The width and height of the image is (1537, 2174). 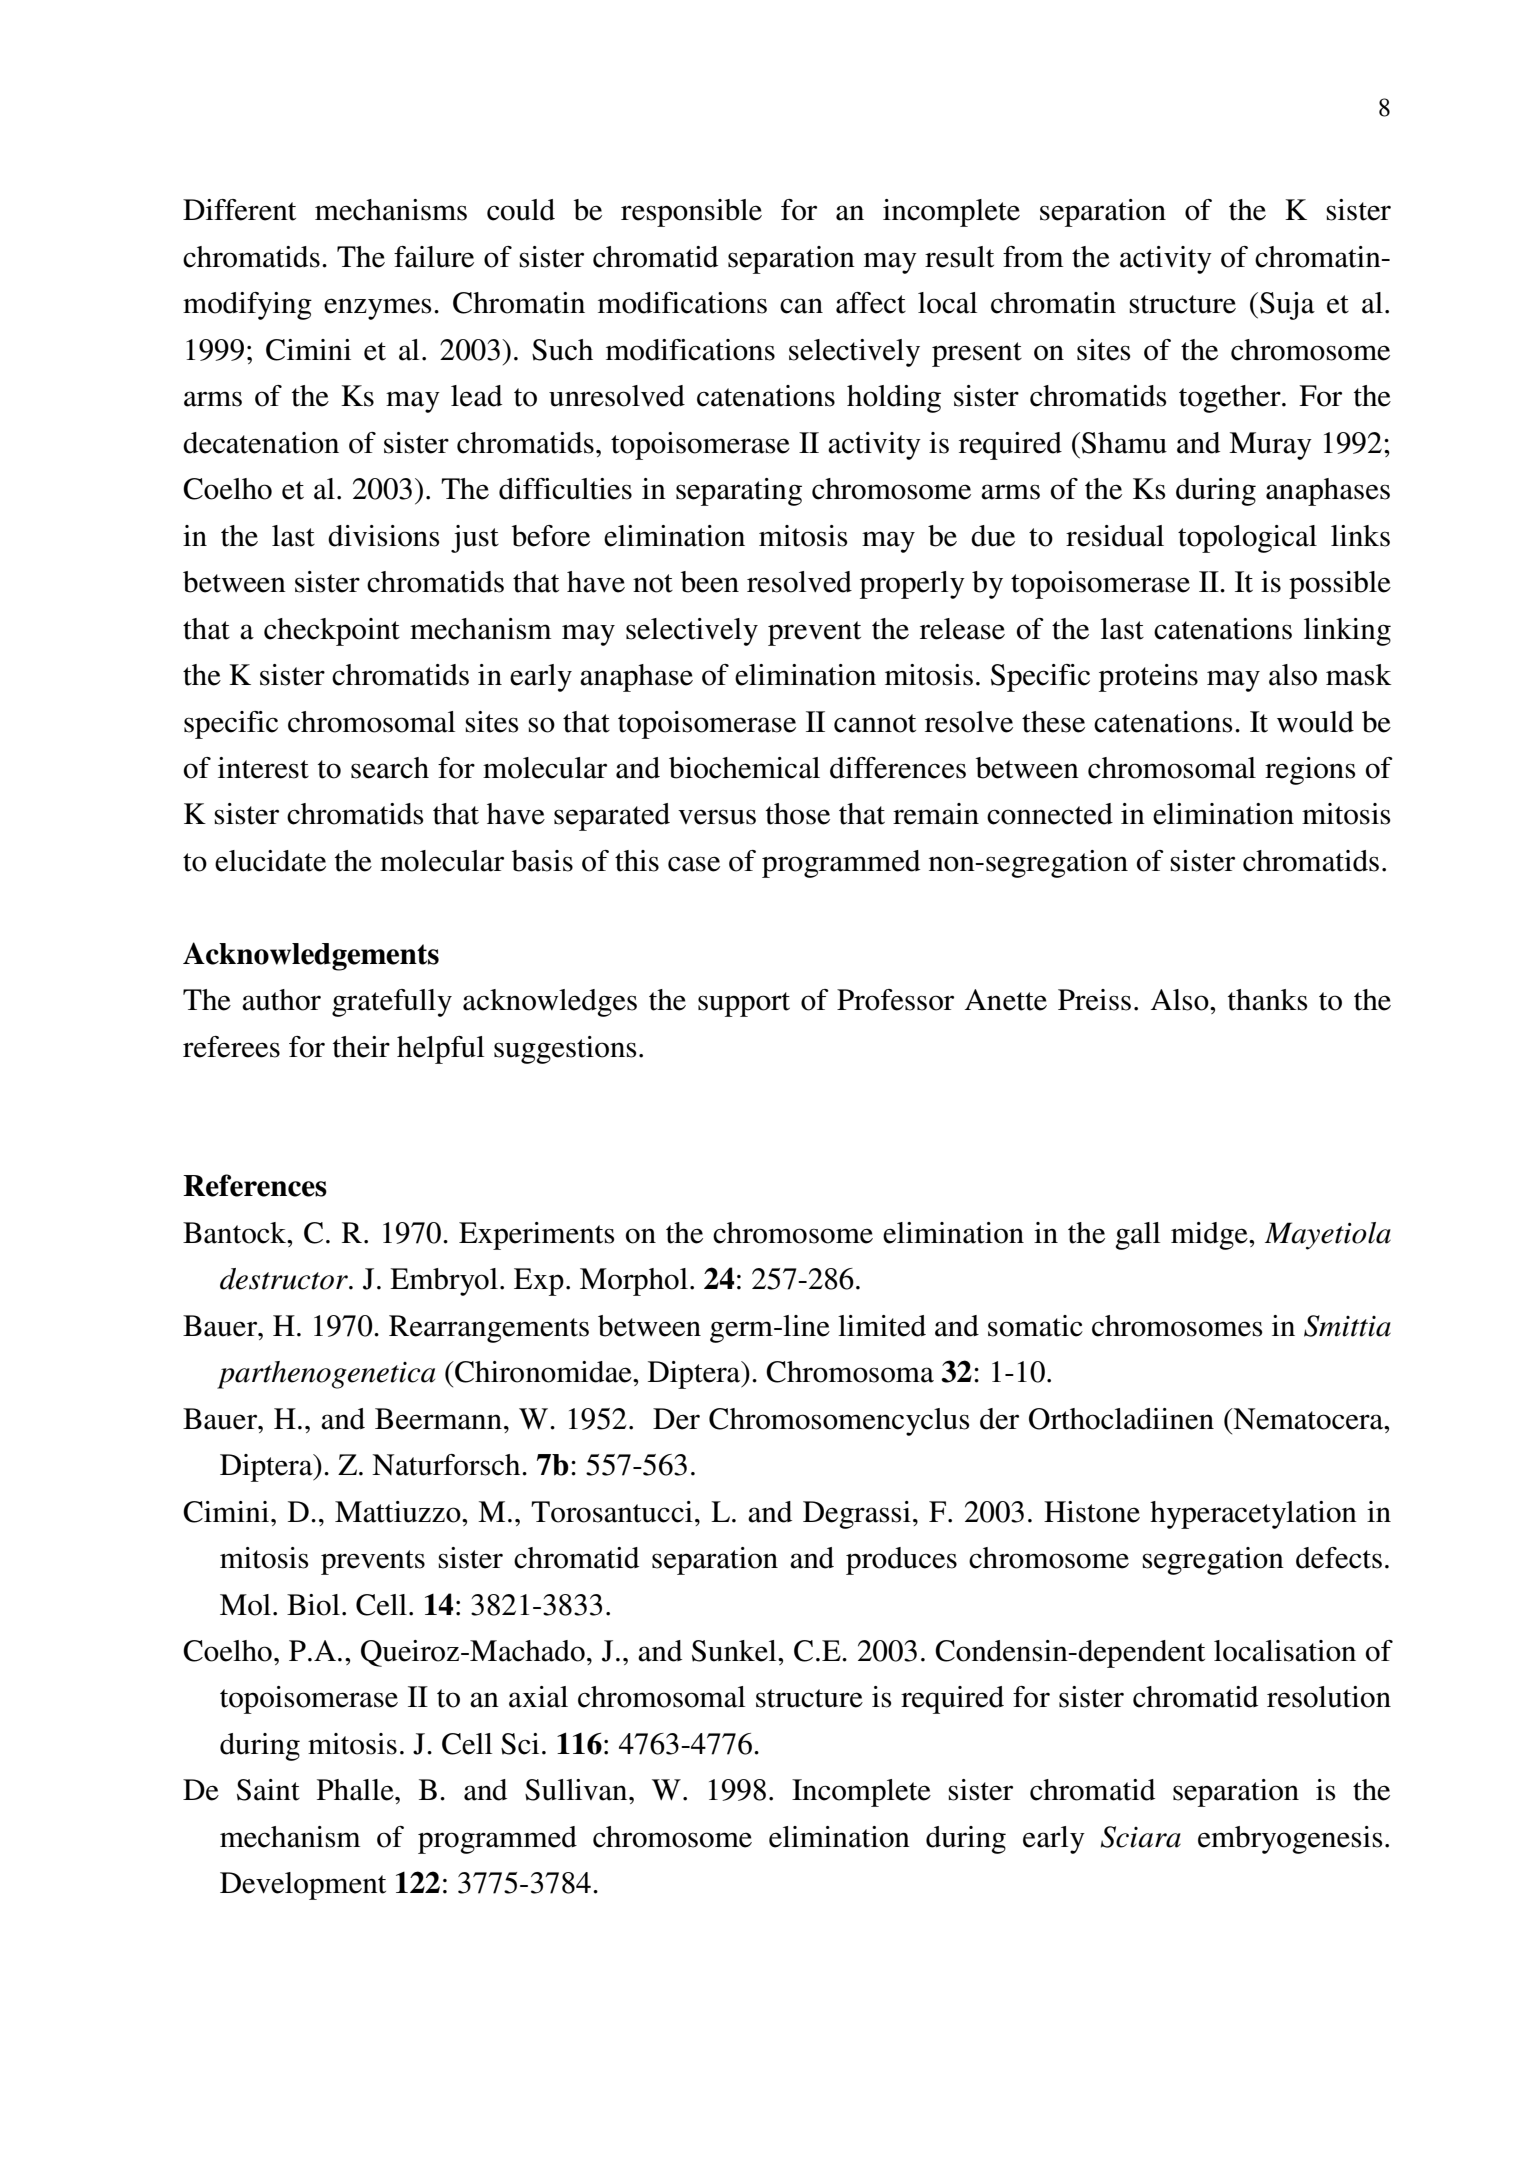 What do you see at coordinates (1231, 399) in the image?
I see `together` at bounding box center [1231, 399].
